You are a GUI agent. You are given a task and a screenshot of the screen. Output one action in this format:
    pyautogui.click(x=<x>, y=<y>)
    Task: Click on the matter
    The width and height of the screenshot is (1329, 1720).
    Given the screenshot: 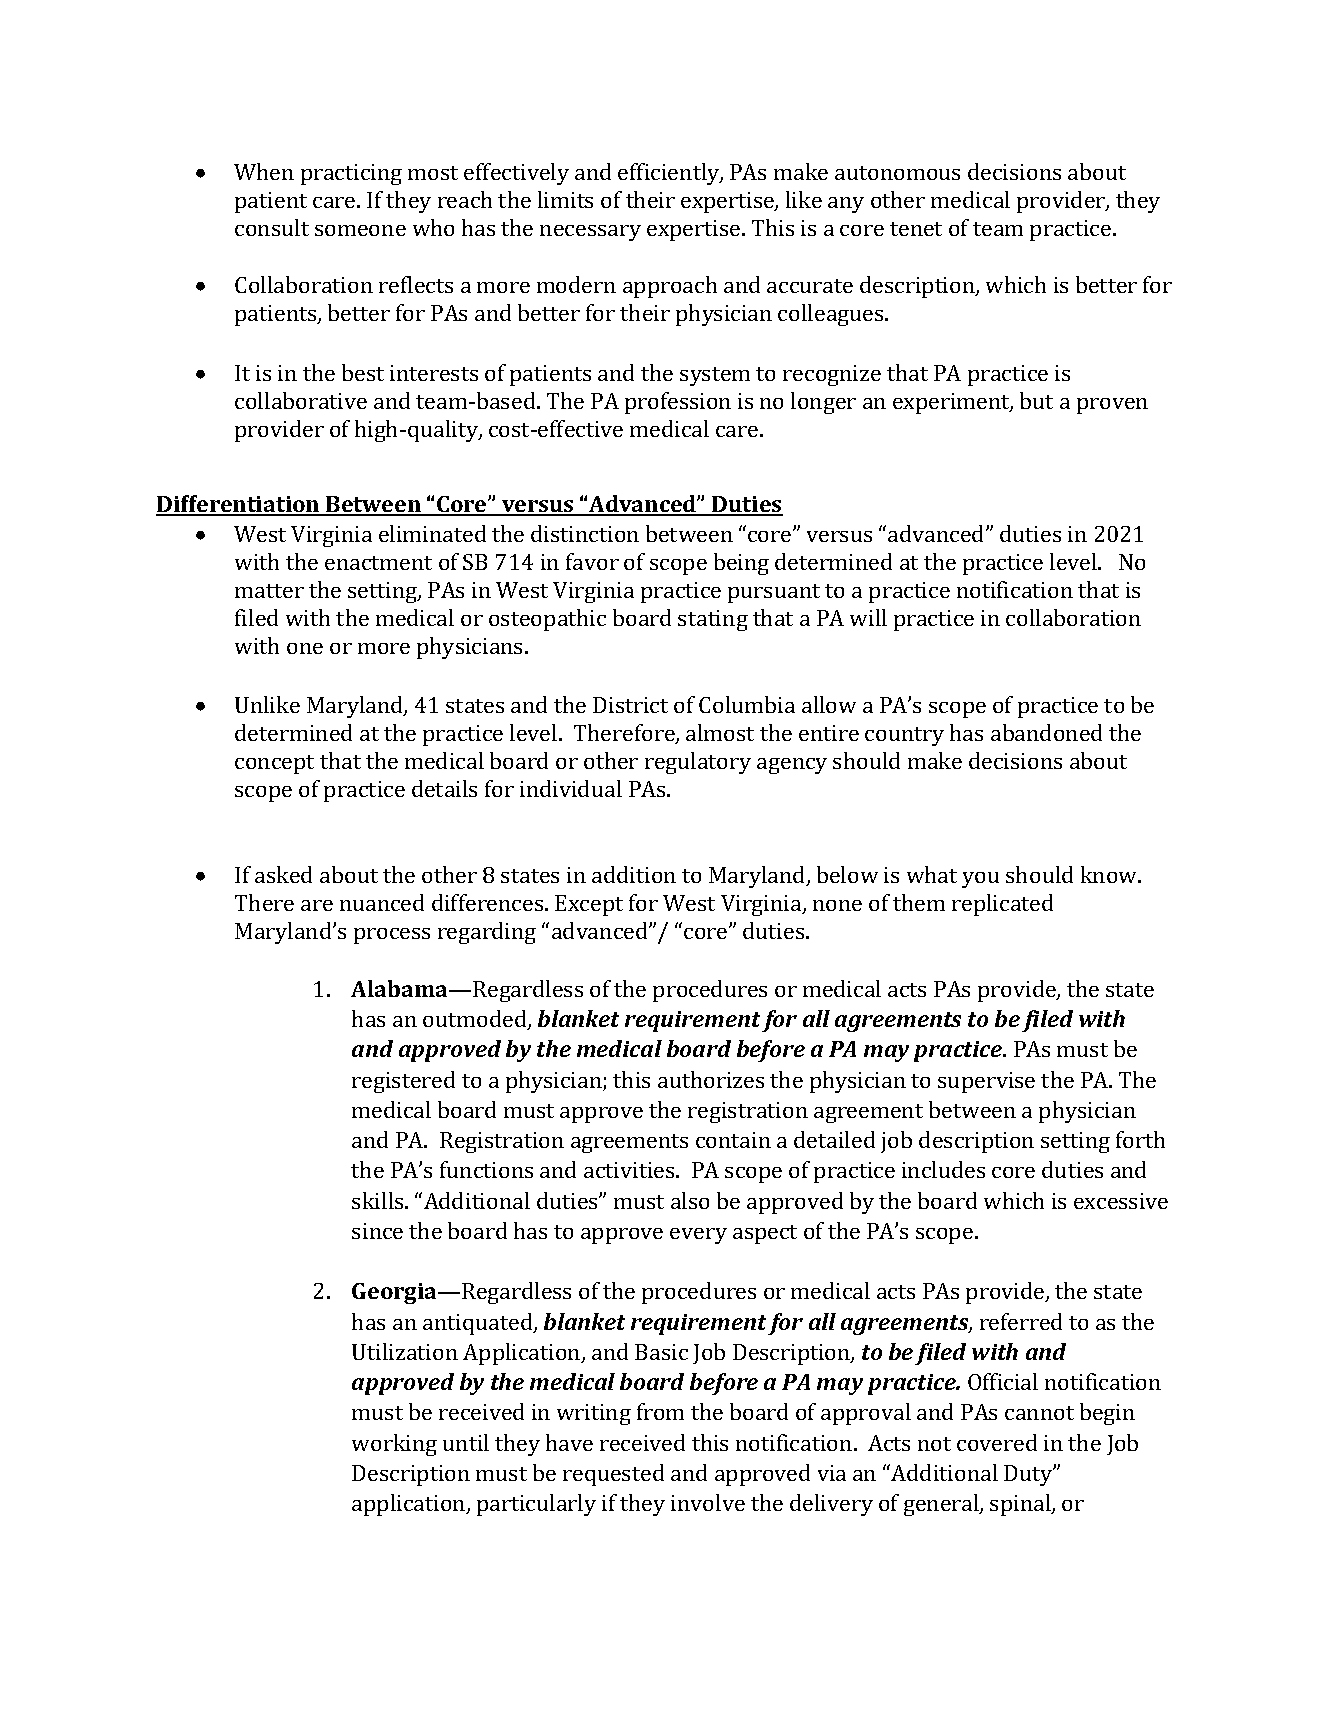 What is the action you would take?
    pyautogui.click(x=269, y=591)
